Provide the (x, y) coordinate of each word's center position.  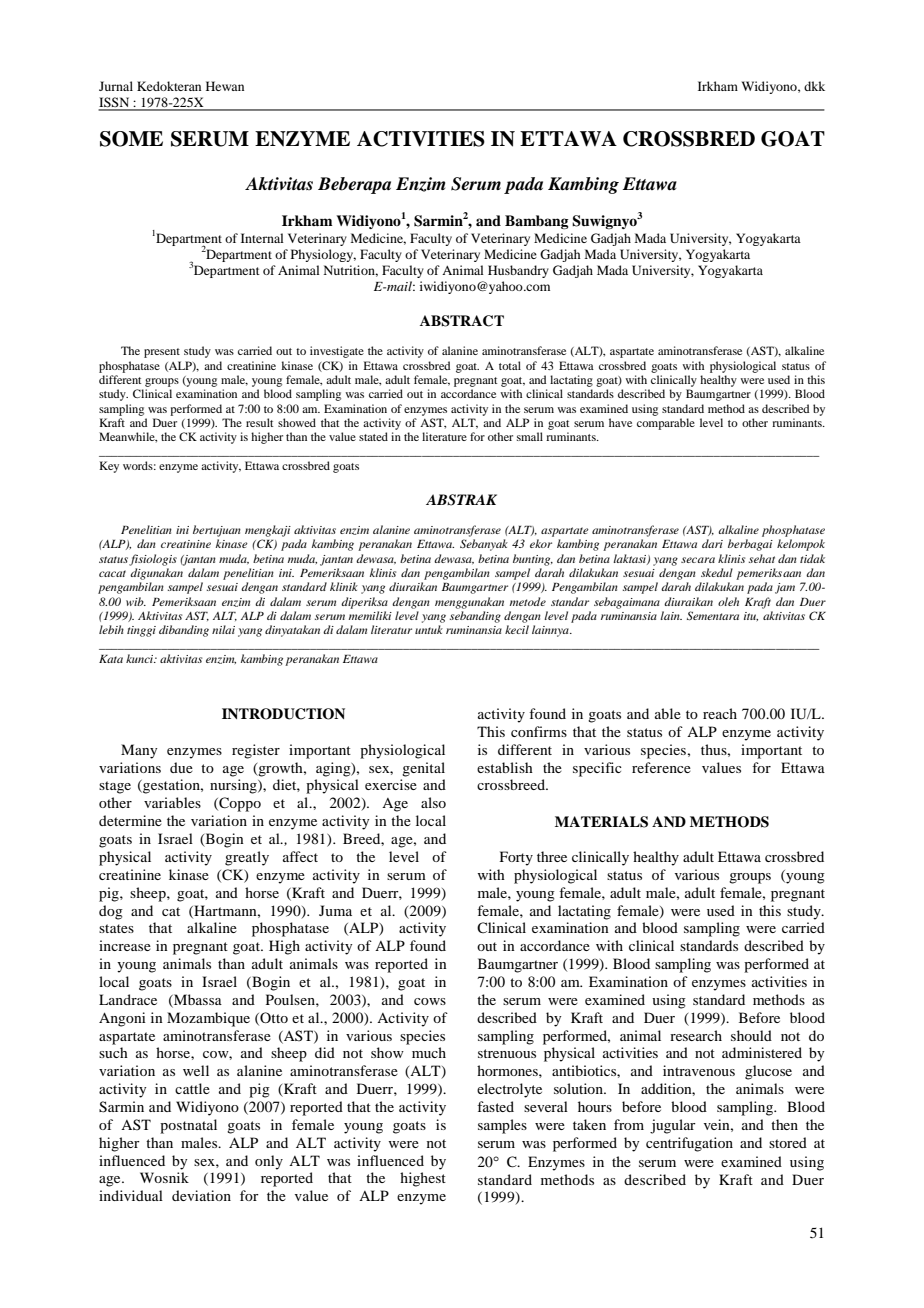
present (162, 353)
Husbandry (518, 271)
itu (751, 616)
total (510, 365)
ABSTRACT (462, 321)
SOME (131, 139)
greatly (247, 858)
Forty (516, 858)
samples (502, 1126)
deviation (201, 1195)
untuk (429, 629)
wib (136, 601)
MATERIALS (601, 822)
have (620, 422)
